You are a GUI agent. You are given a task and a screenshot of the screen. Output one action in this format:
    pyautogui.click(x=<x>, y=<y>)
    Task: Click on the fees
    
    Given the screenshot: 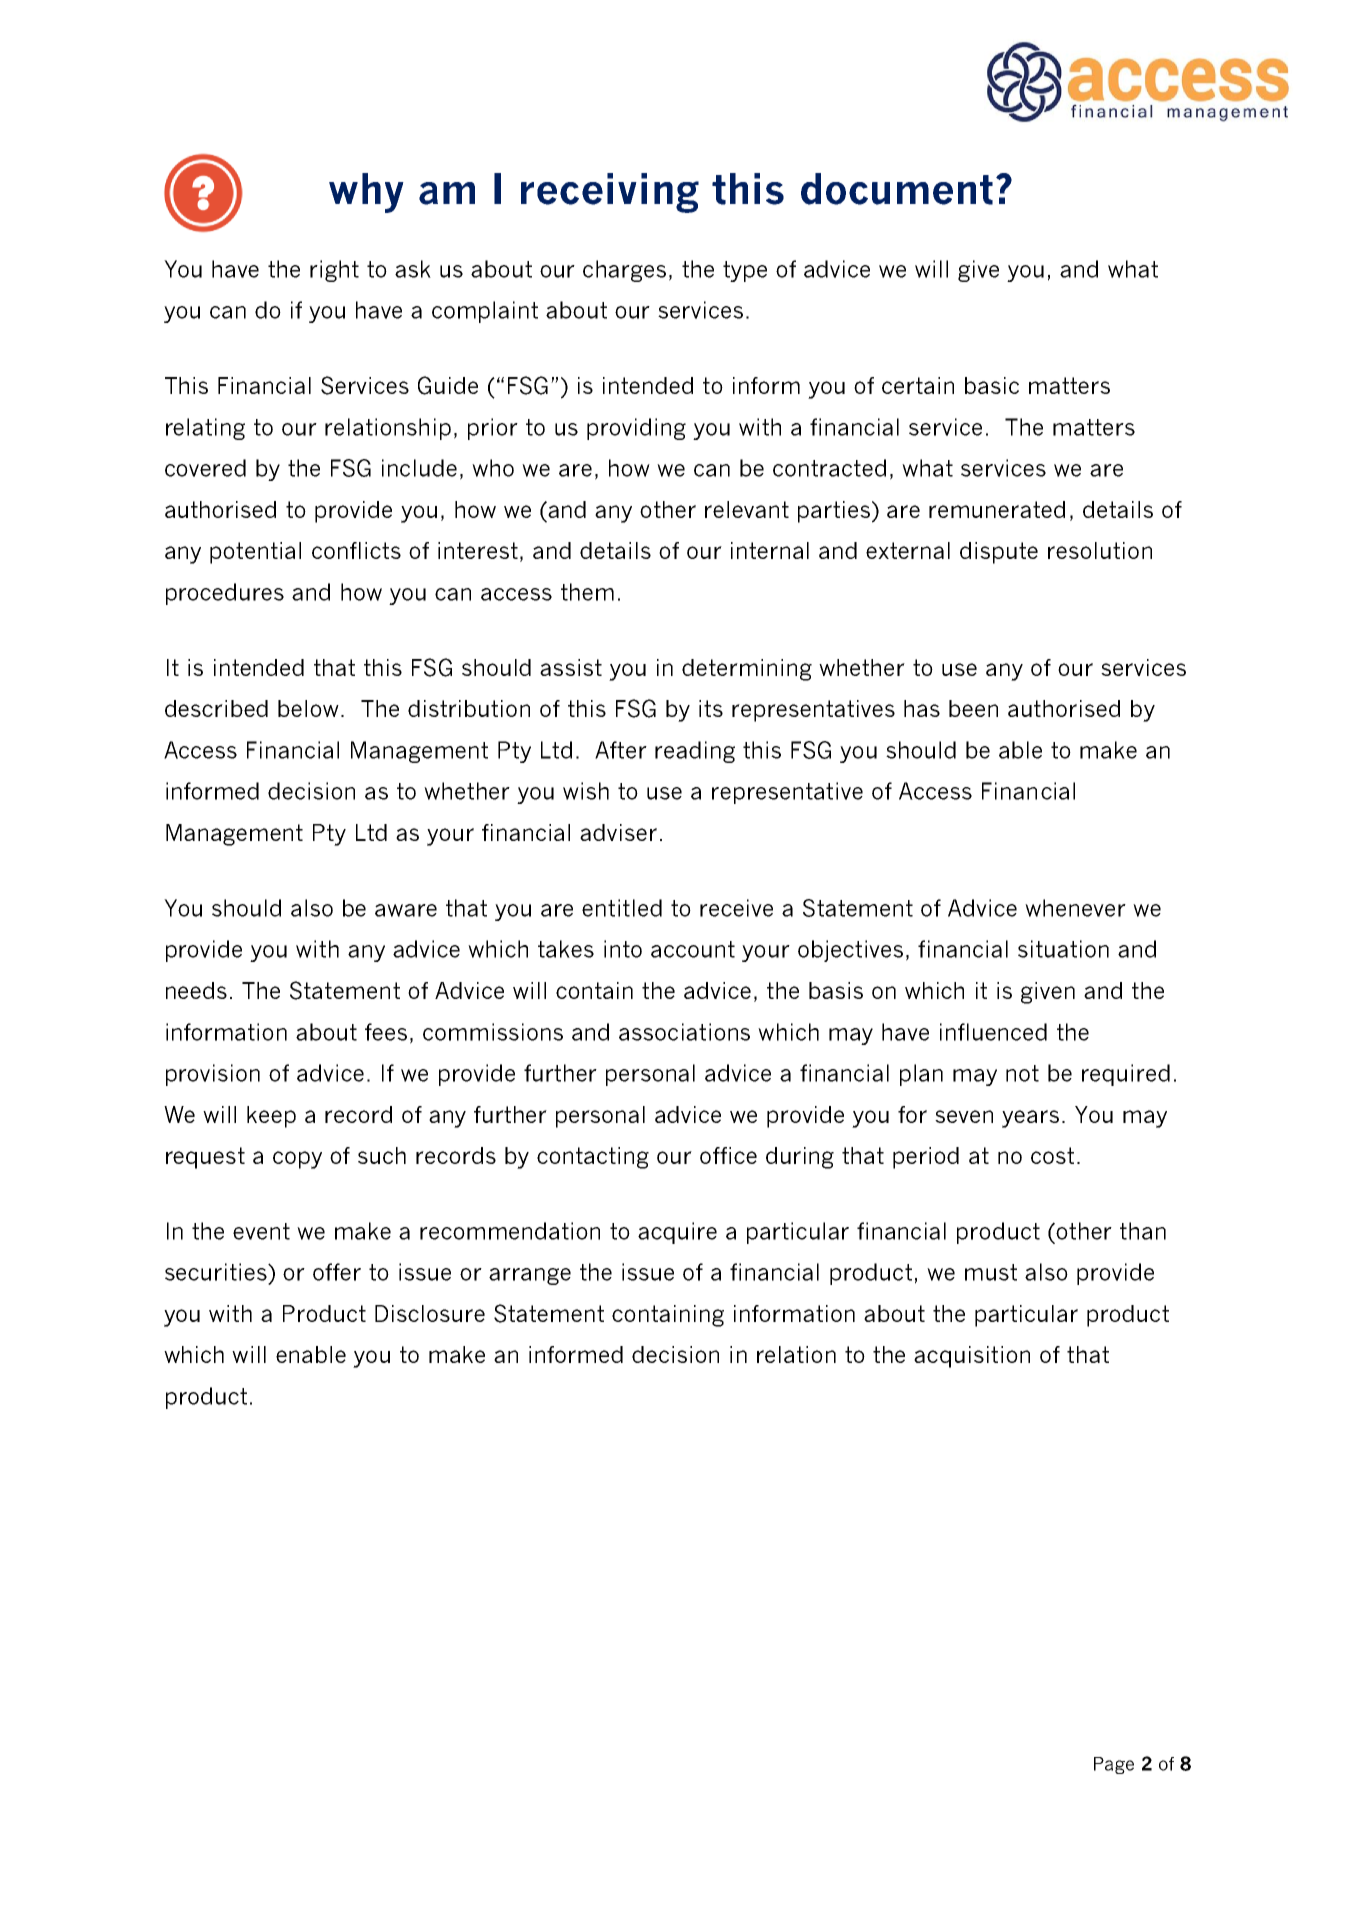 What is the action you would take?
    pyautogui.click(x=386, y=1032)
